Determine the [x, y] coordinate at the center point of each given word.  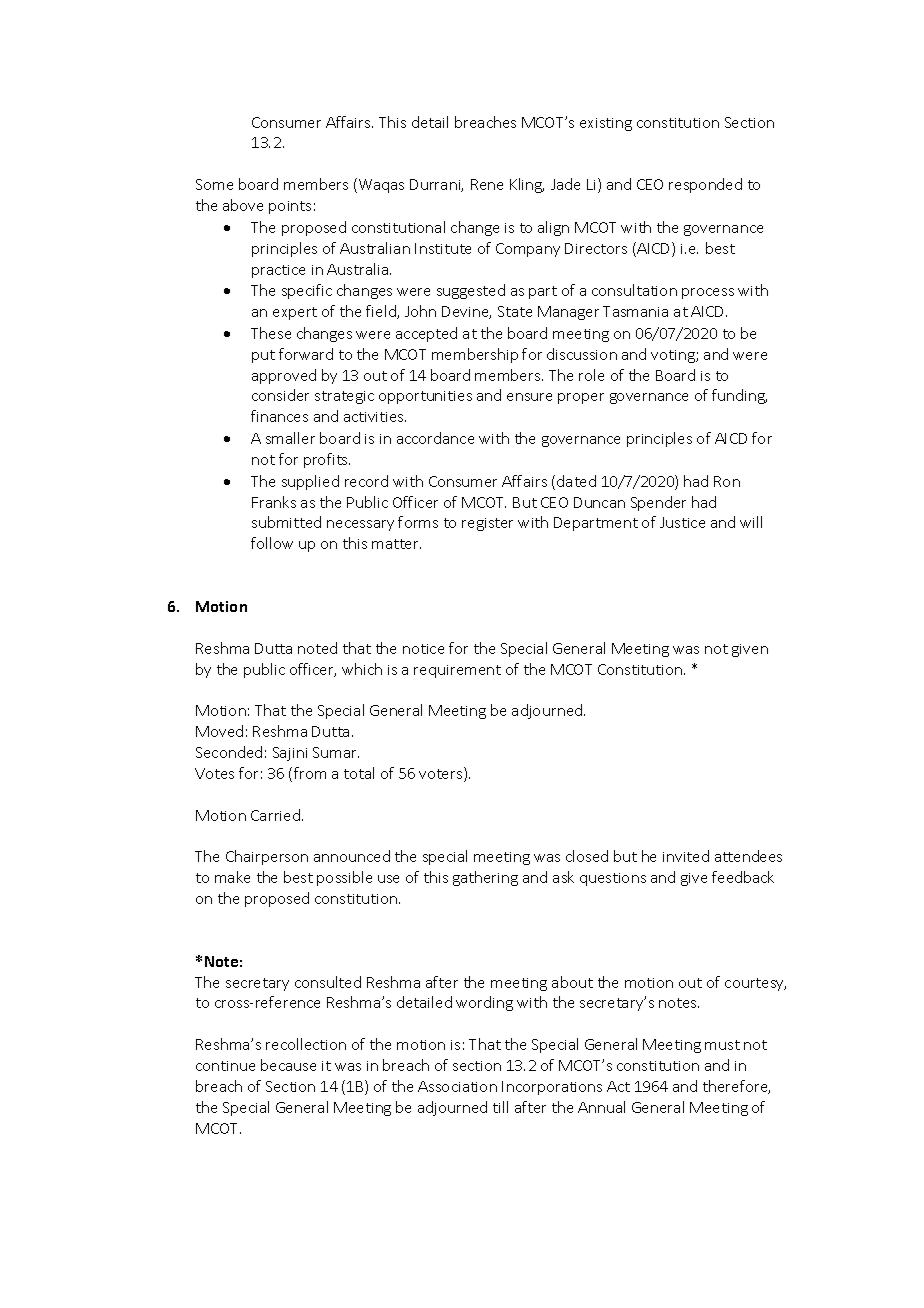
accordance [435, 438]
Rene [487, 184]
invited [686, 856]
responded [705, 185]
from [310, 773]
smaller [290, 438]
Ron [727, 481]
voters [442, 774]
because [288, 1065]
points [290, 207]
